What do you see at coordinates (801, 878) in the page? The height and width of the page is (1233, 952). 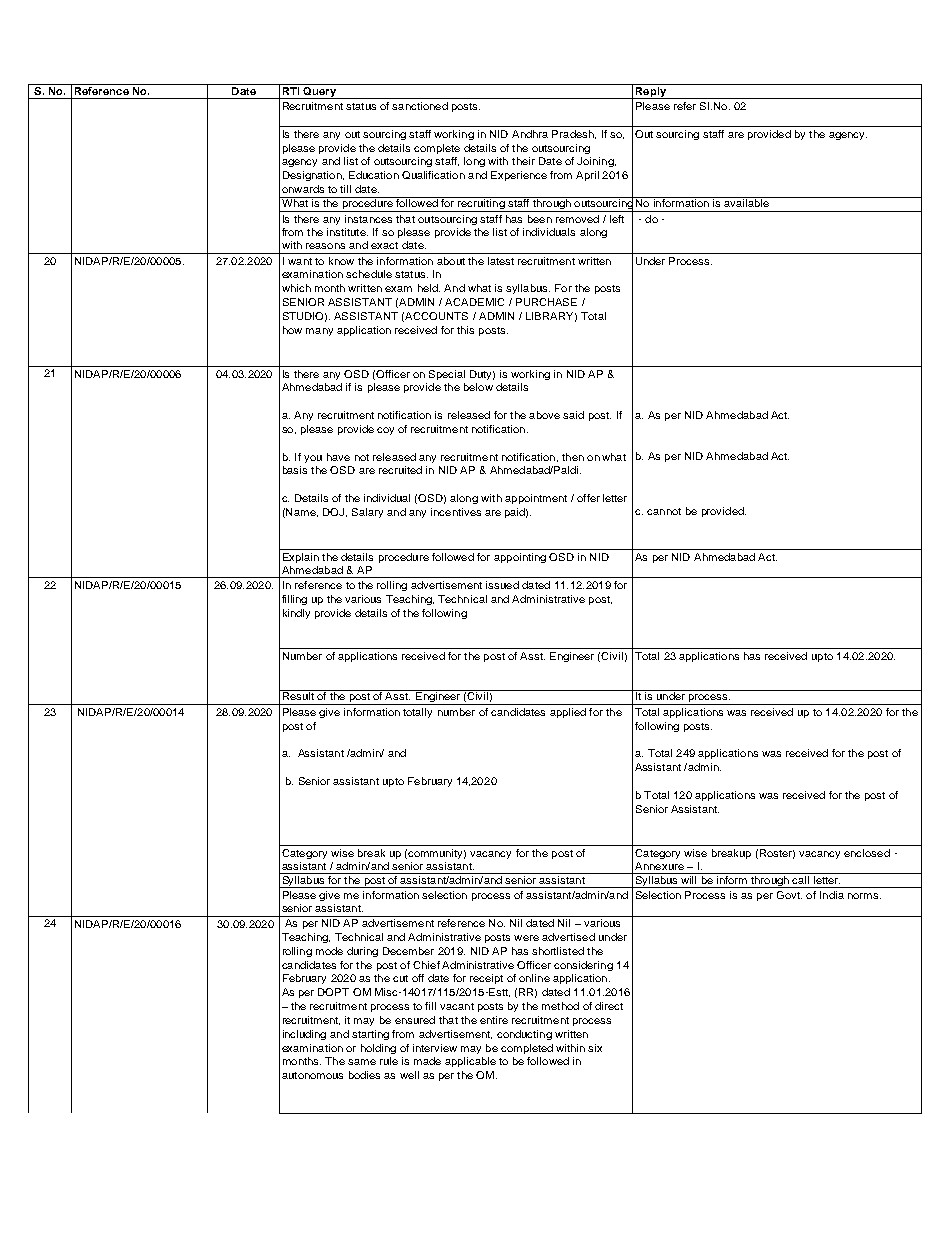 I see `call` at bounding box center [801, 878].
